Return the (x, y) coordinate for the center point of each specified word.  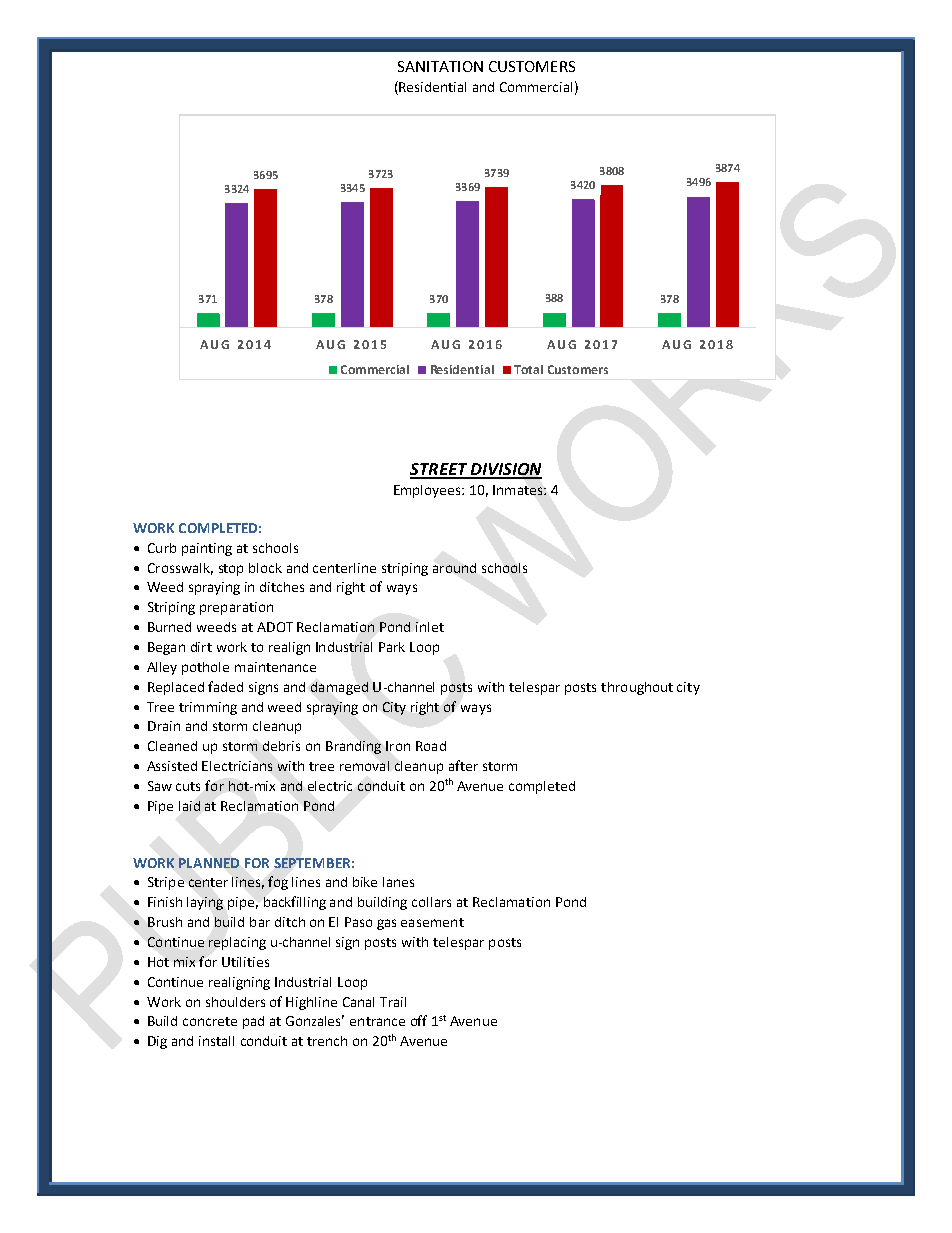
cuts (188, 786)
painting (207, 549)
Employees (428, 491)
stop (231, 570)
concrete (210, 1021)
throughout (637, 688)
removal (364, 766)
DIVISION (505, 470)
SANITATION (440, 66)
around (454, 568)
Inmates (519, 490)
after (463, 765)
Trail (393, 1002)
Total (528, 369)
